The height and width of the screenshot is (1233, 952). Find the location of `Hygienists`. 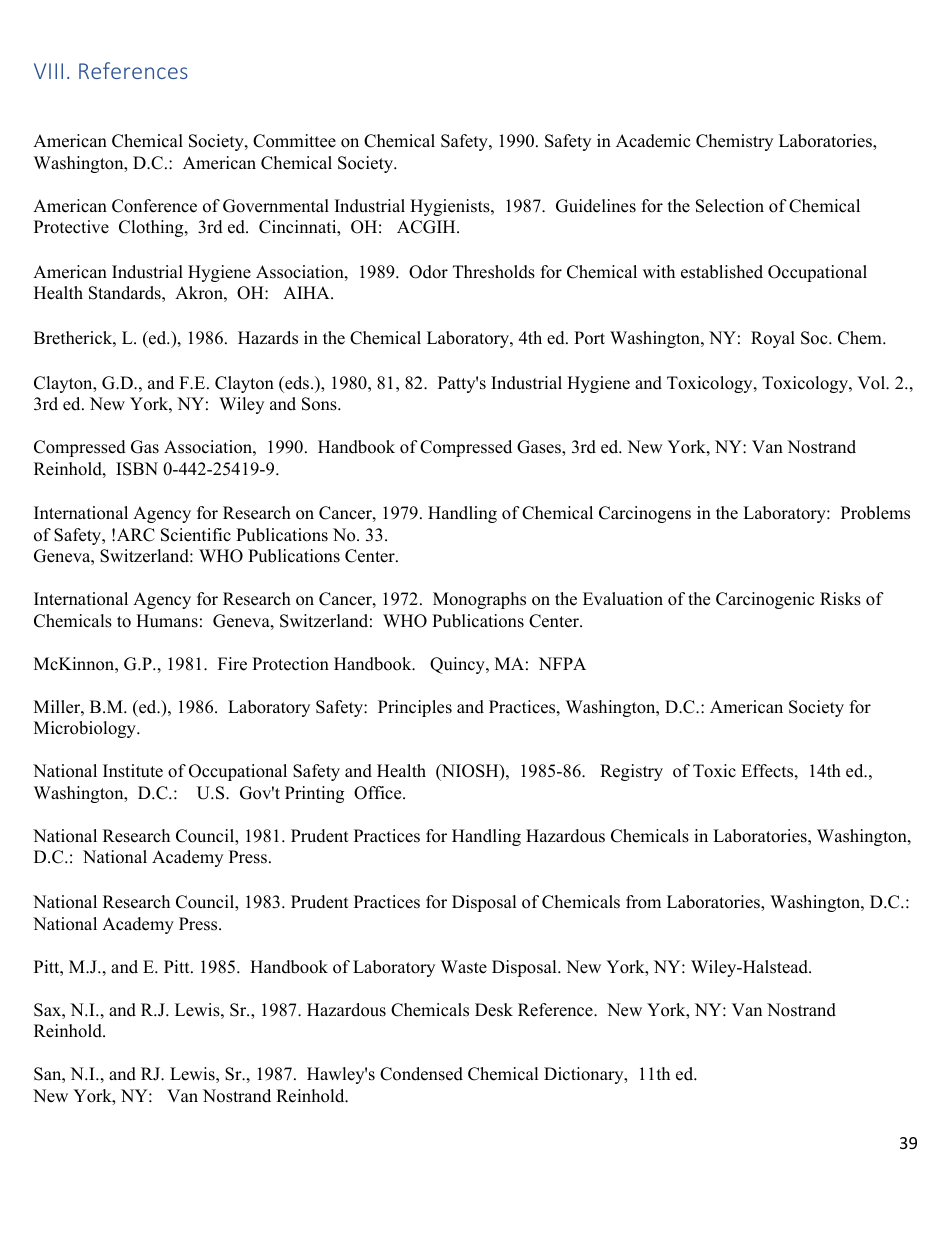

Hygienists is located at coordinates (451, 207).
